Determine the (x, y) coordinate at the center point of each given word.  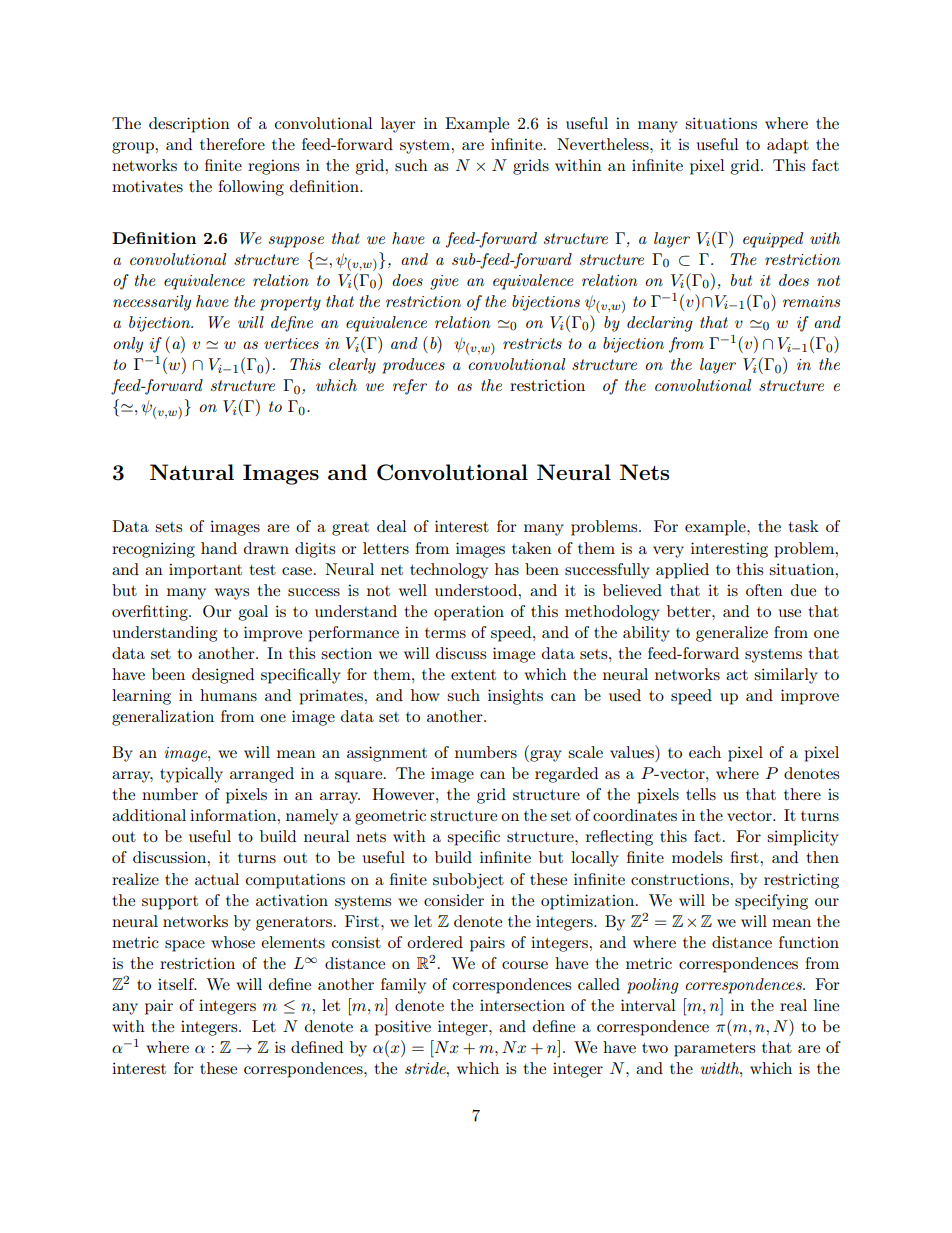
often (764, 590)
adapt (788, 146)
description (189, 125)
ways (232, 594)
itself (177, 984)
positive (403, 1028)
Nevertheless (604, 144)
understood (477, 590)
